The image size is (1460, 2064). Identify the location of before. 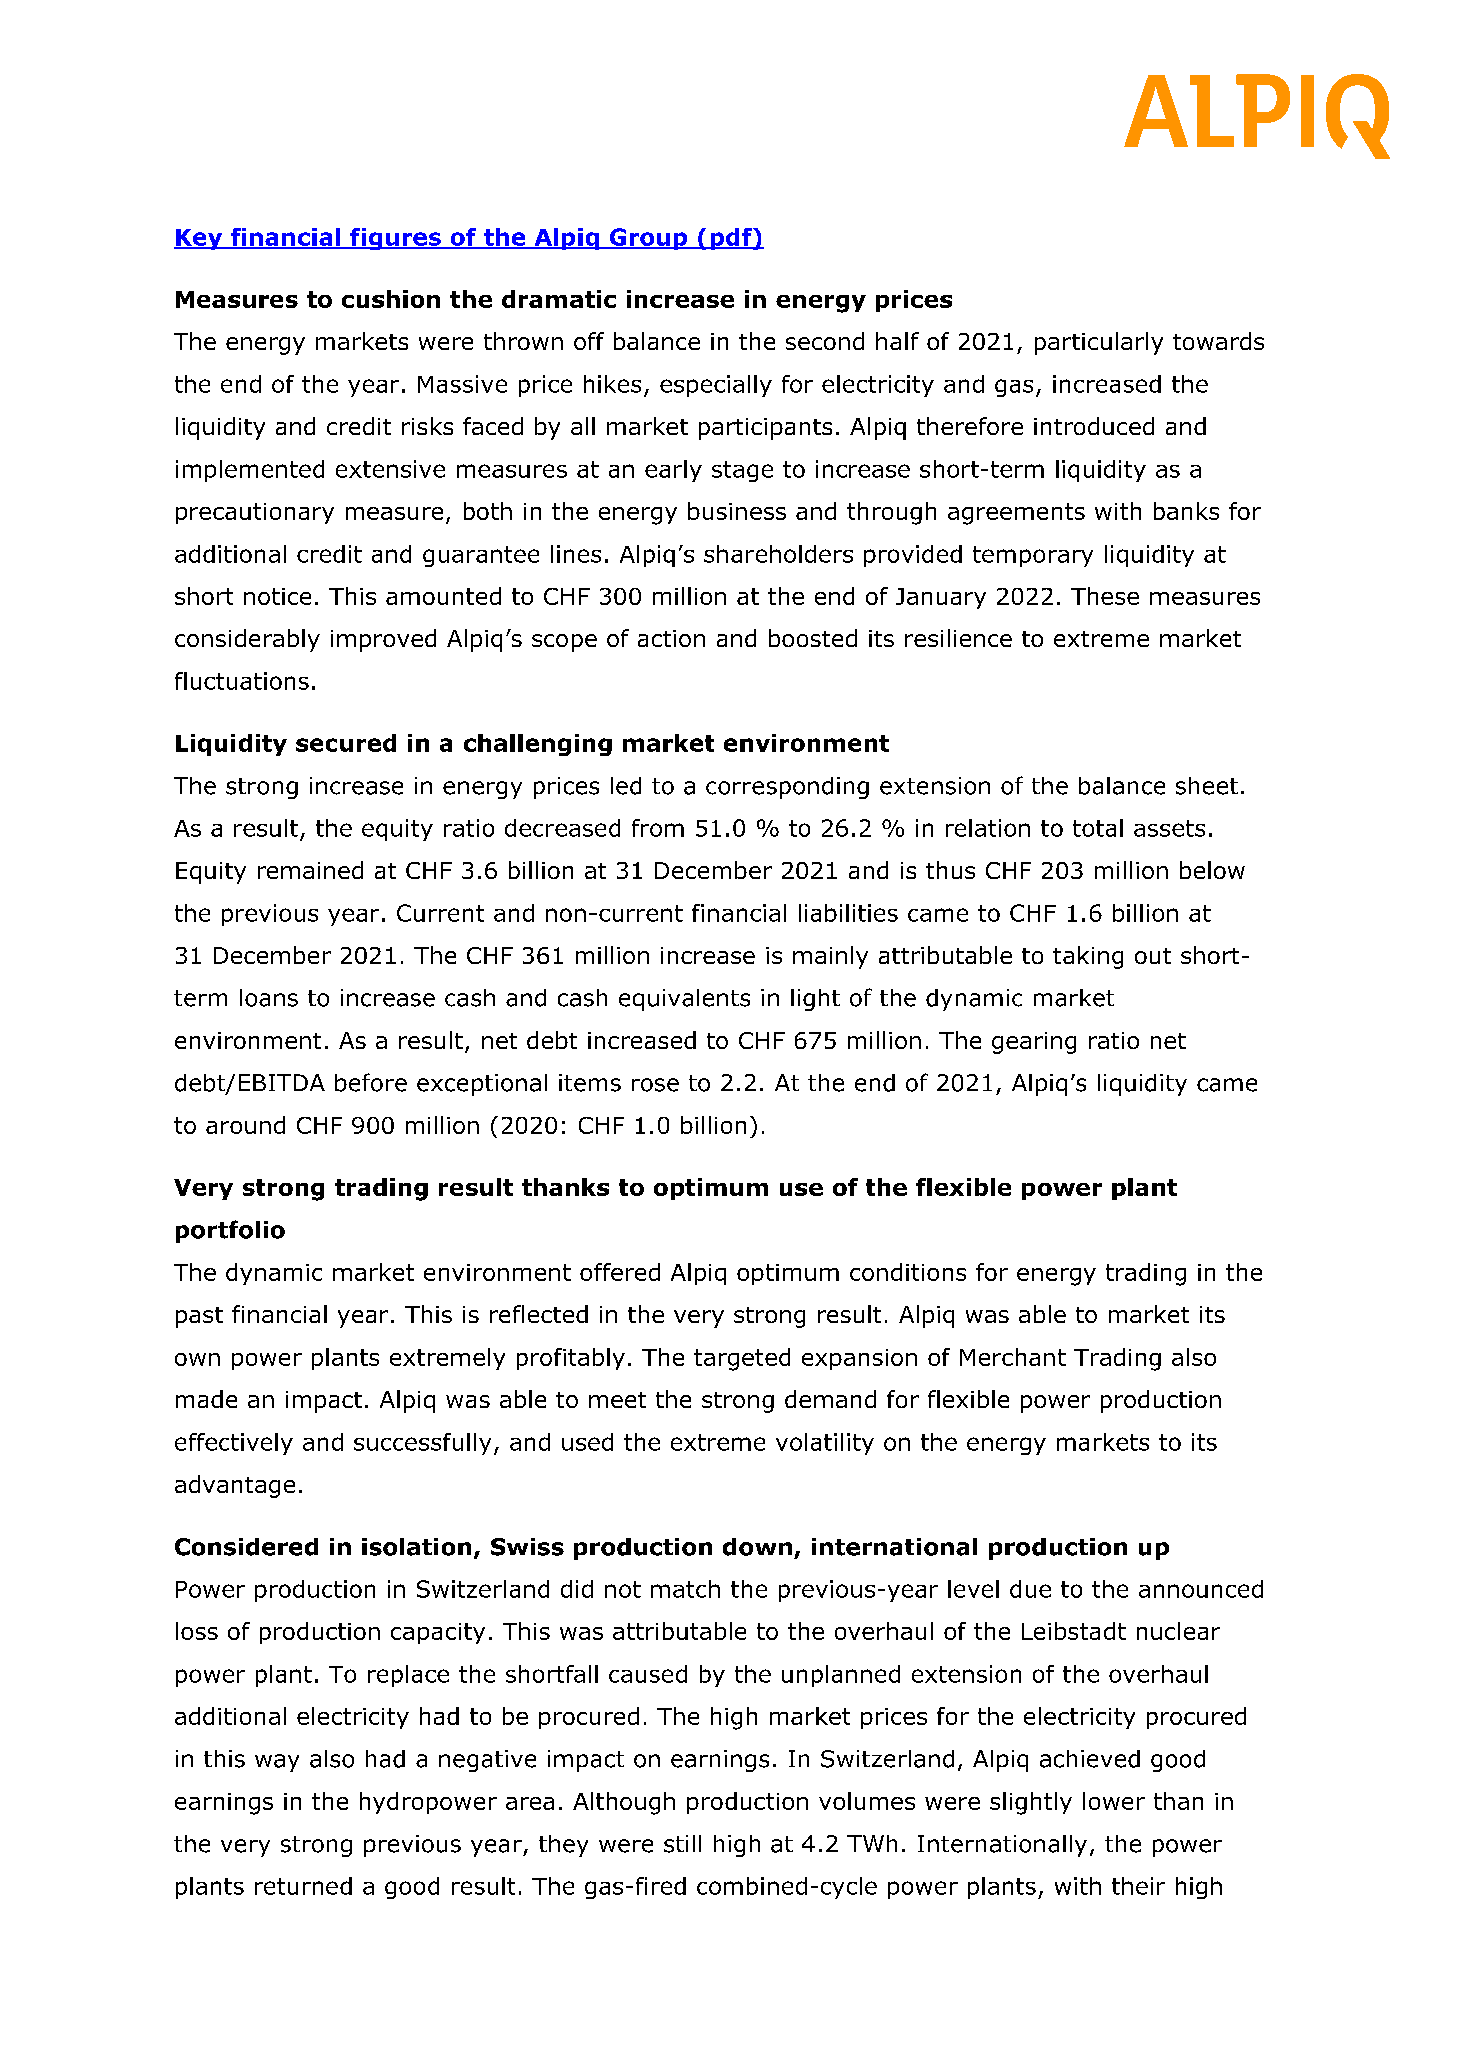
(371, 1082).
